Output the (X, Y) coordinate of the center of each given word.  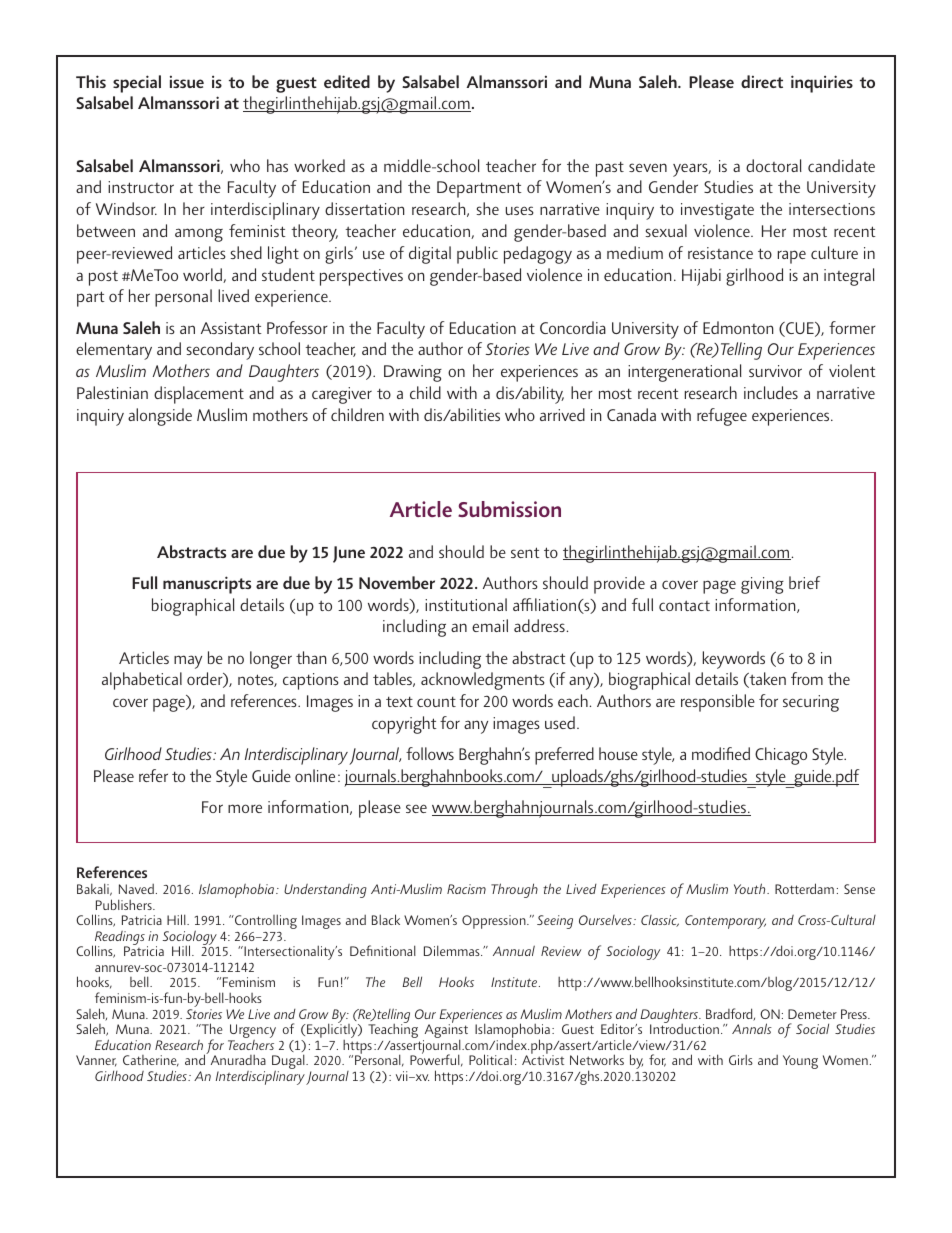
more (245, 808)
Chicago (781, 756)
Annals (752, 1028)
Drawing (413, 373)
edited (347, 81)
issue (187, 81)
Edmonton (738, 327)
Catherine (151, 1061)
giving (762, 585)
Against (445, 1031)
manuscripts (207, 585)
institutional (466, 604)
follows (430, 753)
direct (762, 81)
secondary (220, 351)
